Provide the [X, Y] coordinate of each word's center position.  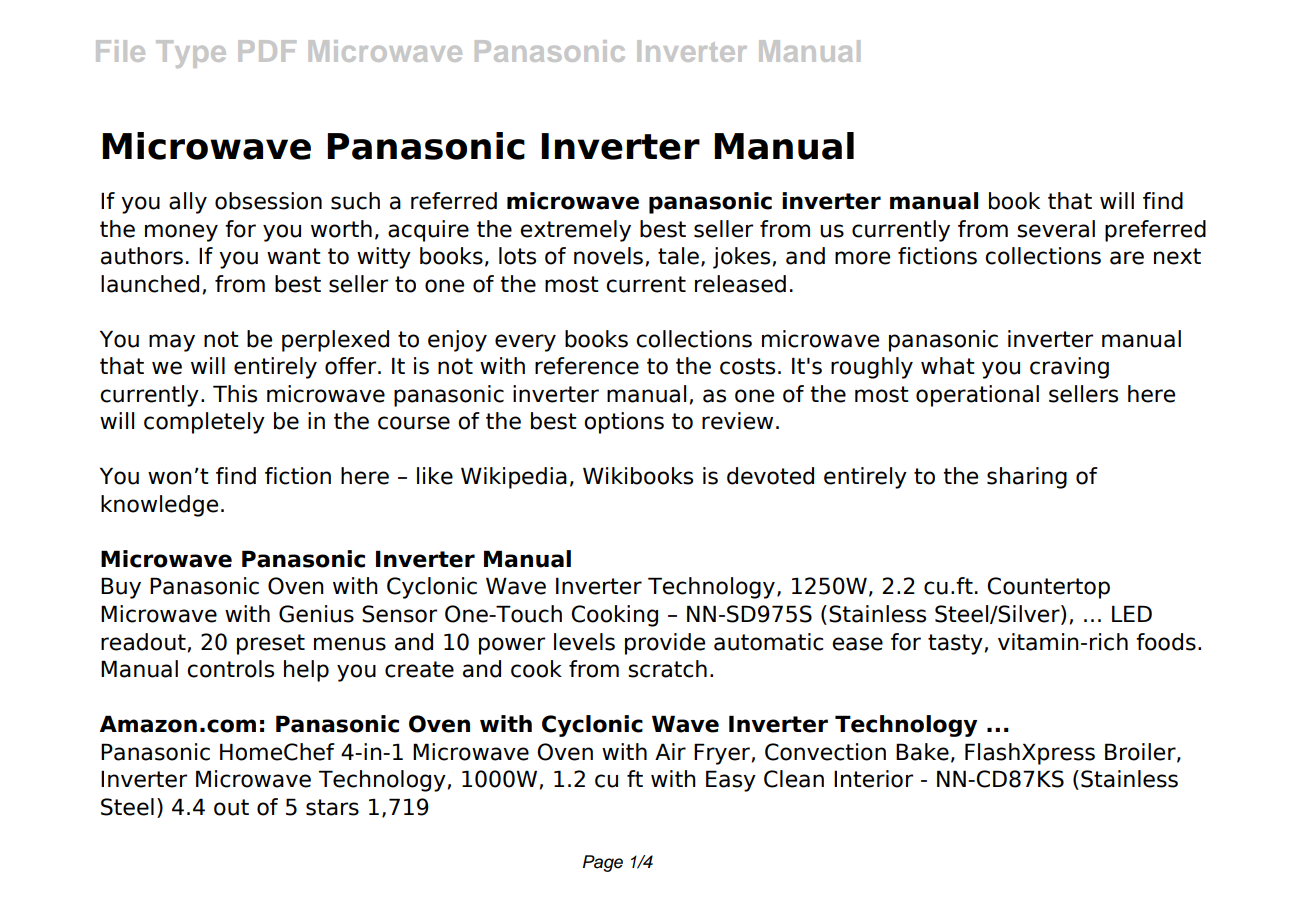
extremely [575, 231]
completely [204, 423]
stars [332, 807]
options [624, 423]
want [294, 256]
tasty [955, 644]
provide [665, 644]
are [1127, 258]
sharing [1027, 478]
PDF [267, 51]
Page [603, 863]
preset [271, 644]
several [1056, 229]
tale [678, 256]
